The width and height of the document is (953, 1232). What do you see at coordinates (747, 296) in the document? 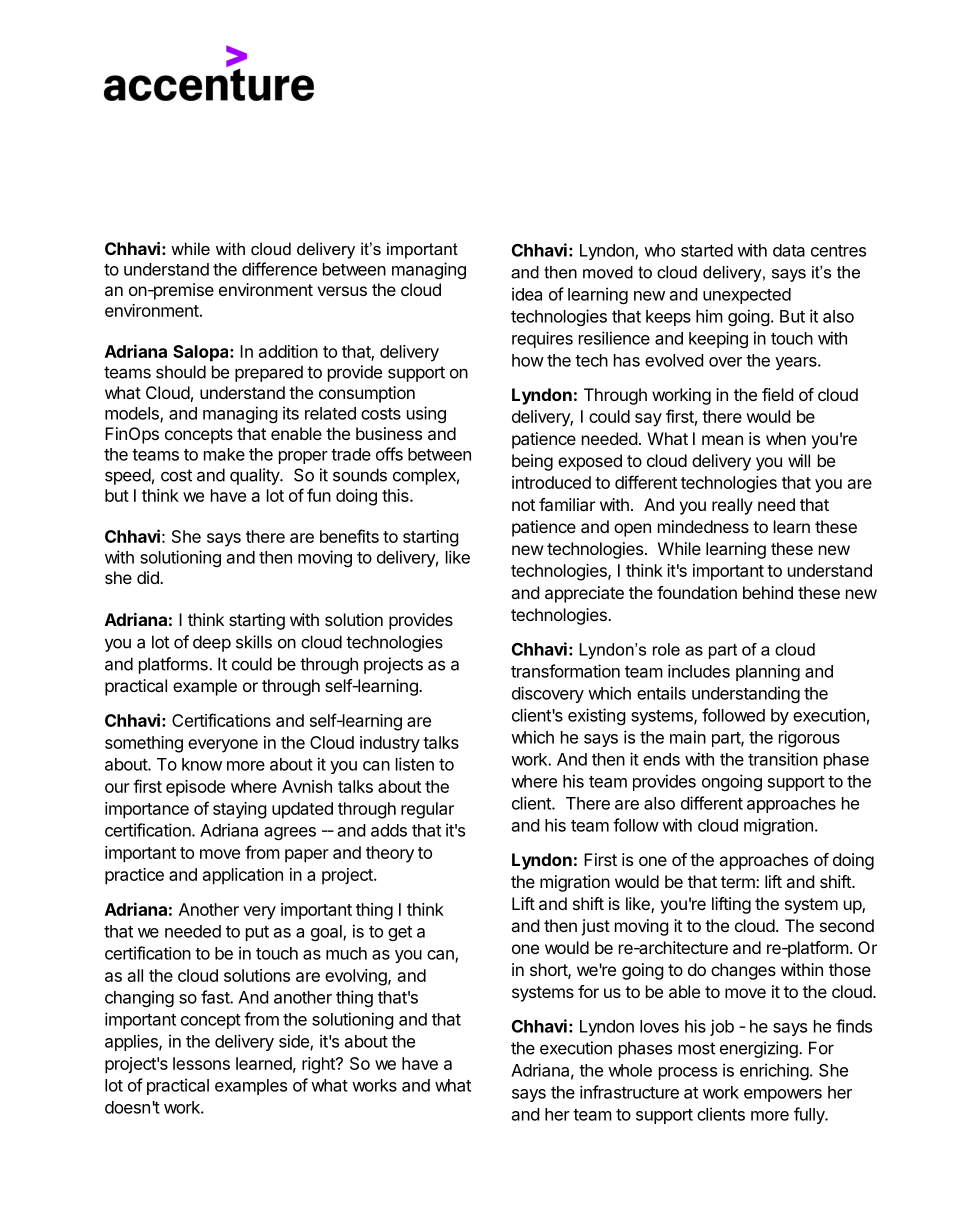
I see `unexpected` at bounding box center [747, 296].
